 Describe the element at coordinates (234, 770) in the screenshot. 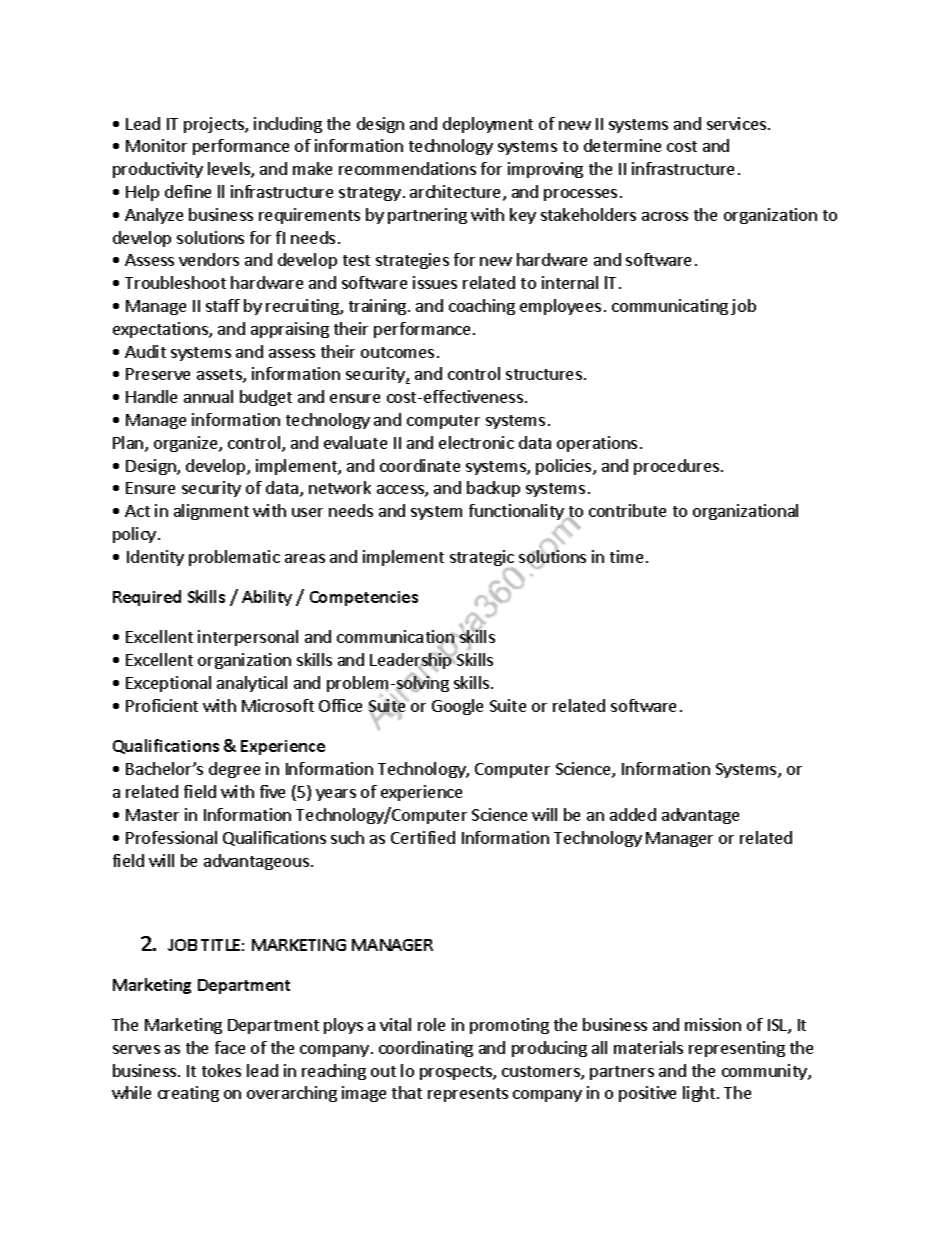

I see `degree` at that location.
